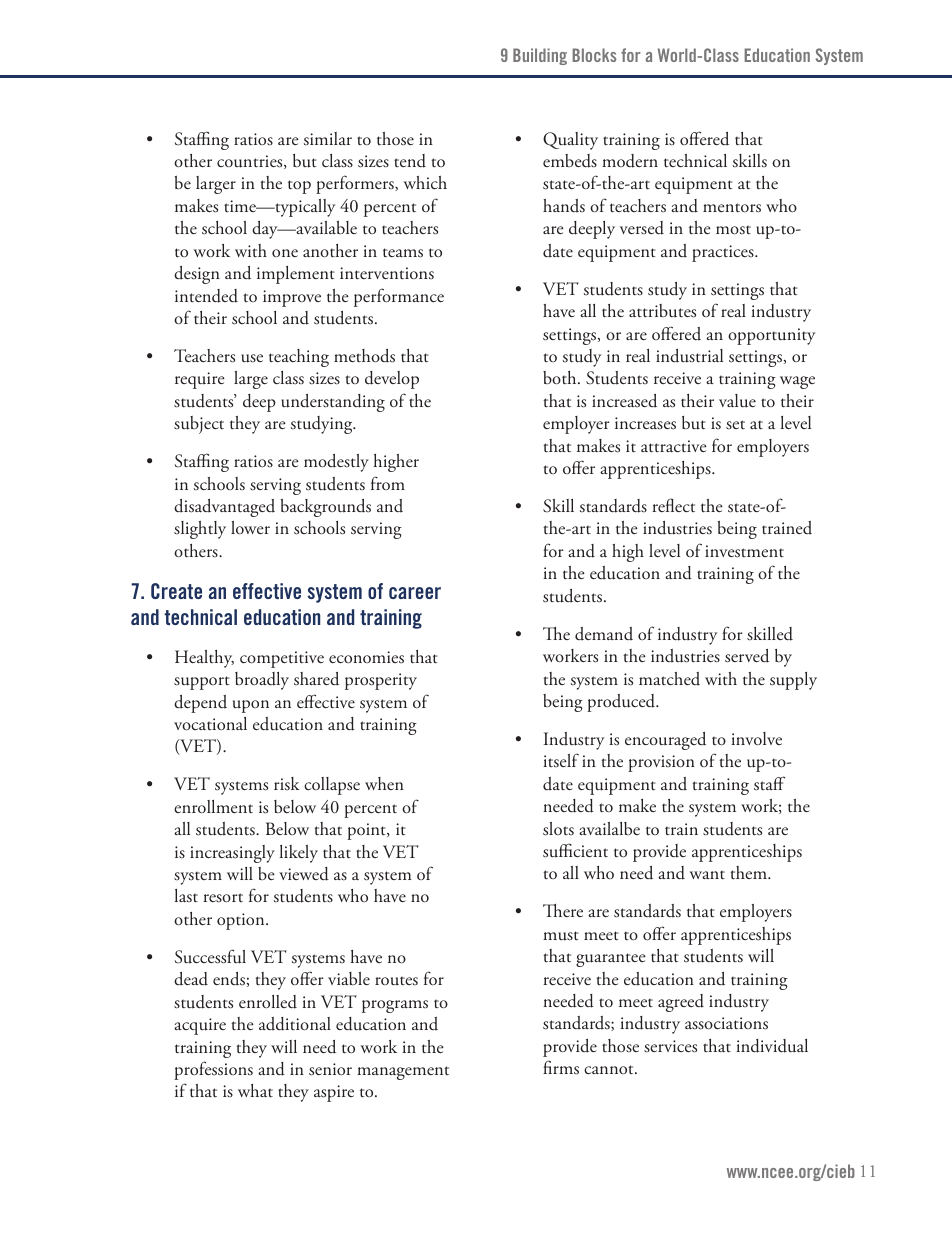  What do you see at coordinates (561, 378) in the screenshot?
I see `both` at bounding box center [561, 378].
